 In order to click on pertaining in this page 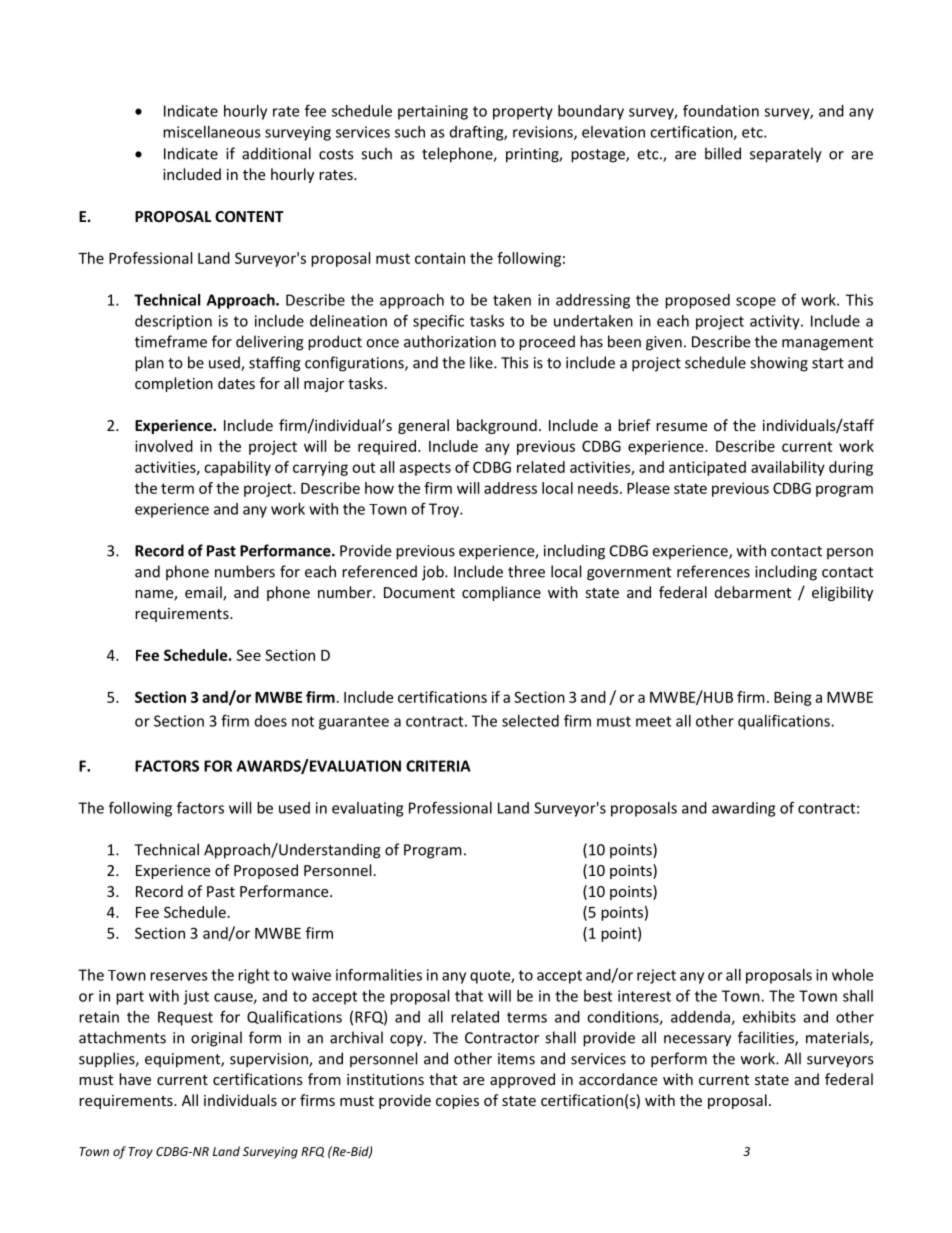, I will do `click(433, 112)`.
